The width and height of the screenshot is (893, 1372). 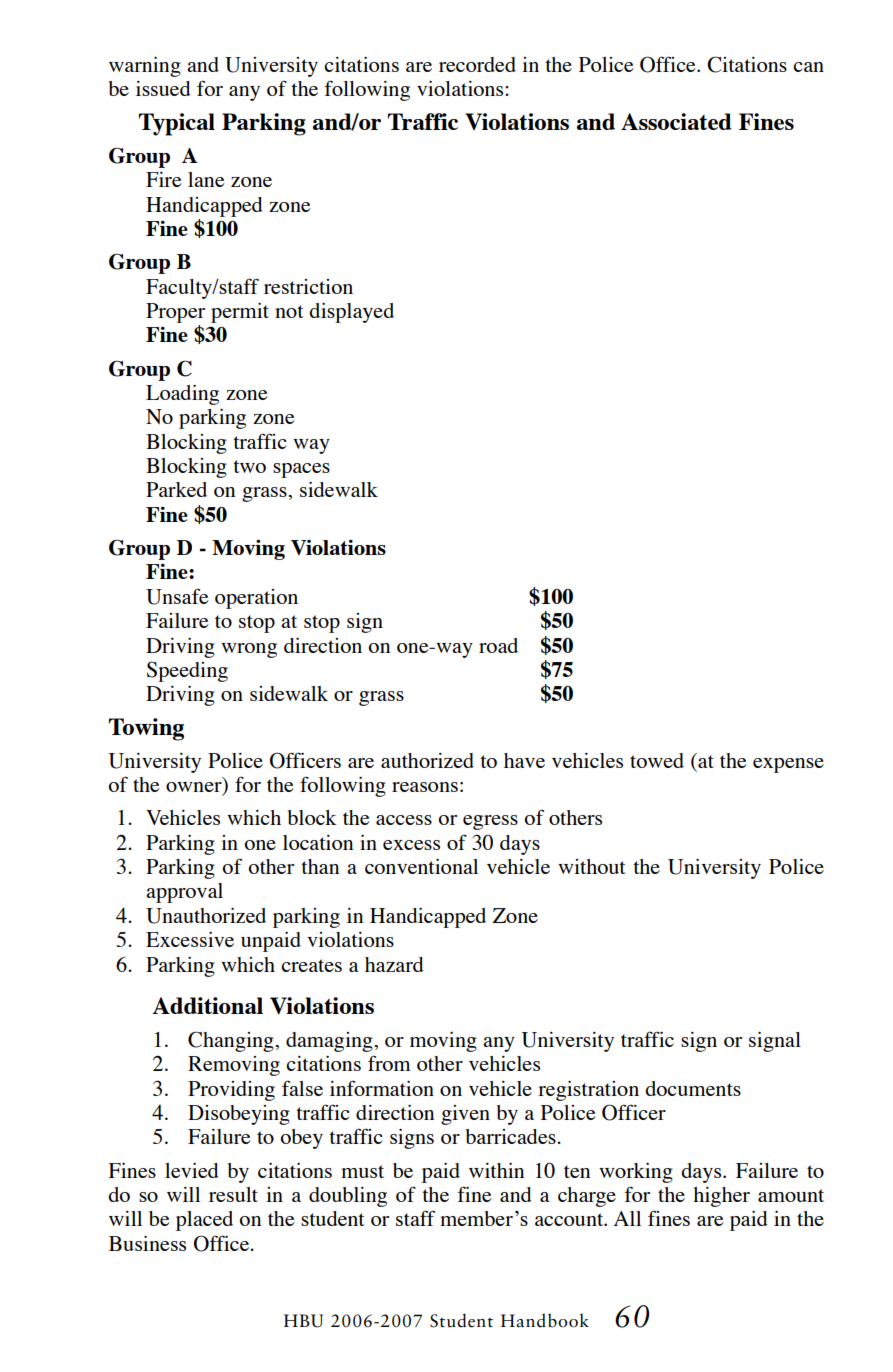 What do you see at coordinates (676, 121) in the screenshot?
I see `Associated` at bounding box center [676, 121].
